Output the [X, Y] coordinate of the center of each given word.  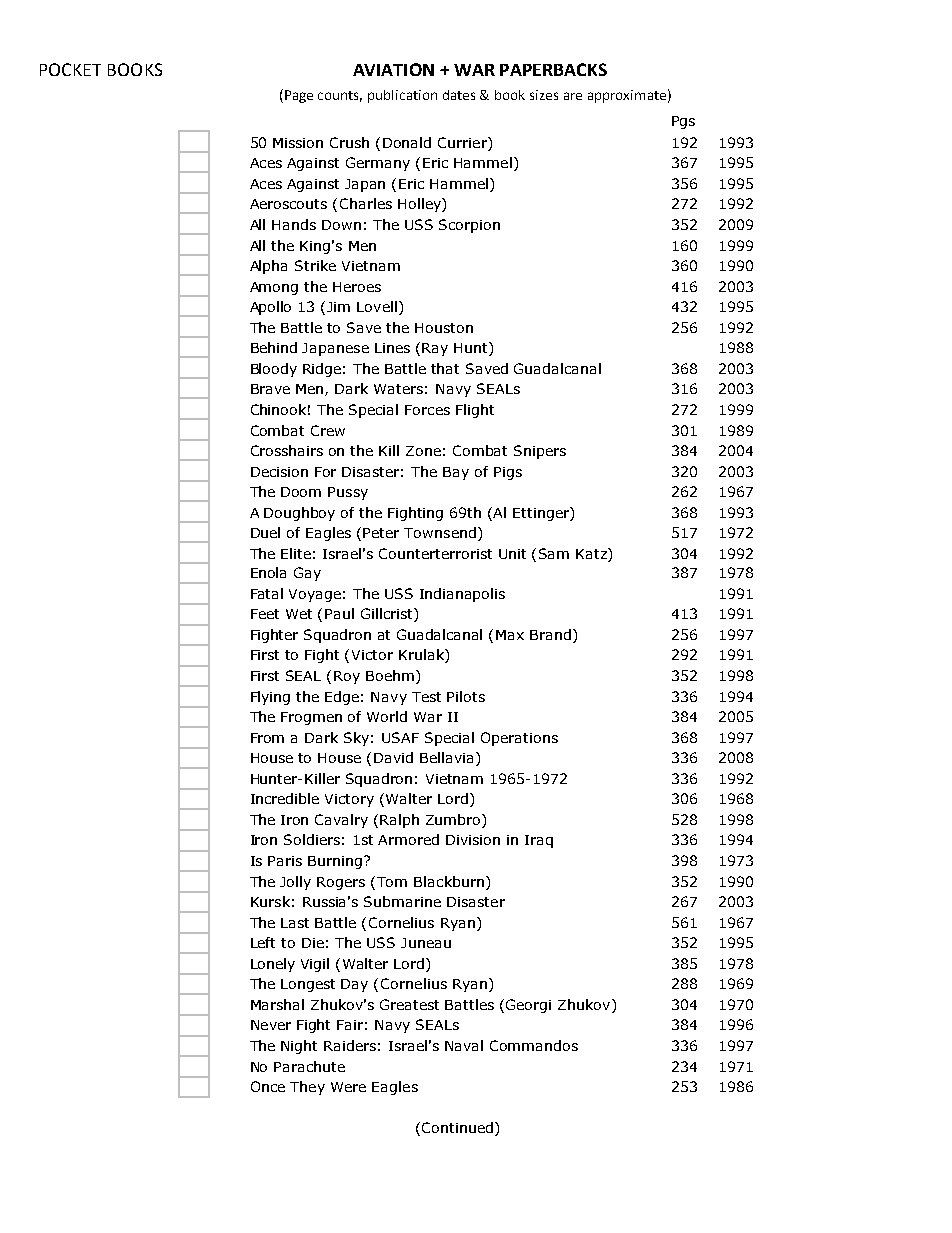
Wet [299, 614]
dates [459, 95]
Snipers [540, 452]
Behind [274, 347]
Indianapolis [462, 595]
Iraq [539, 841]
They [307, 1088]
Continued [457, 1127]
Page [299, 96]
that [445, 368]
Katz [592, 555]
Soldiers [312, 839]
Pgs [683, 122]
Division [473, 840]
